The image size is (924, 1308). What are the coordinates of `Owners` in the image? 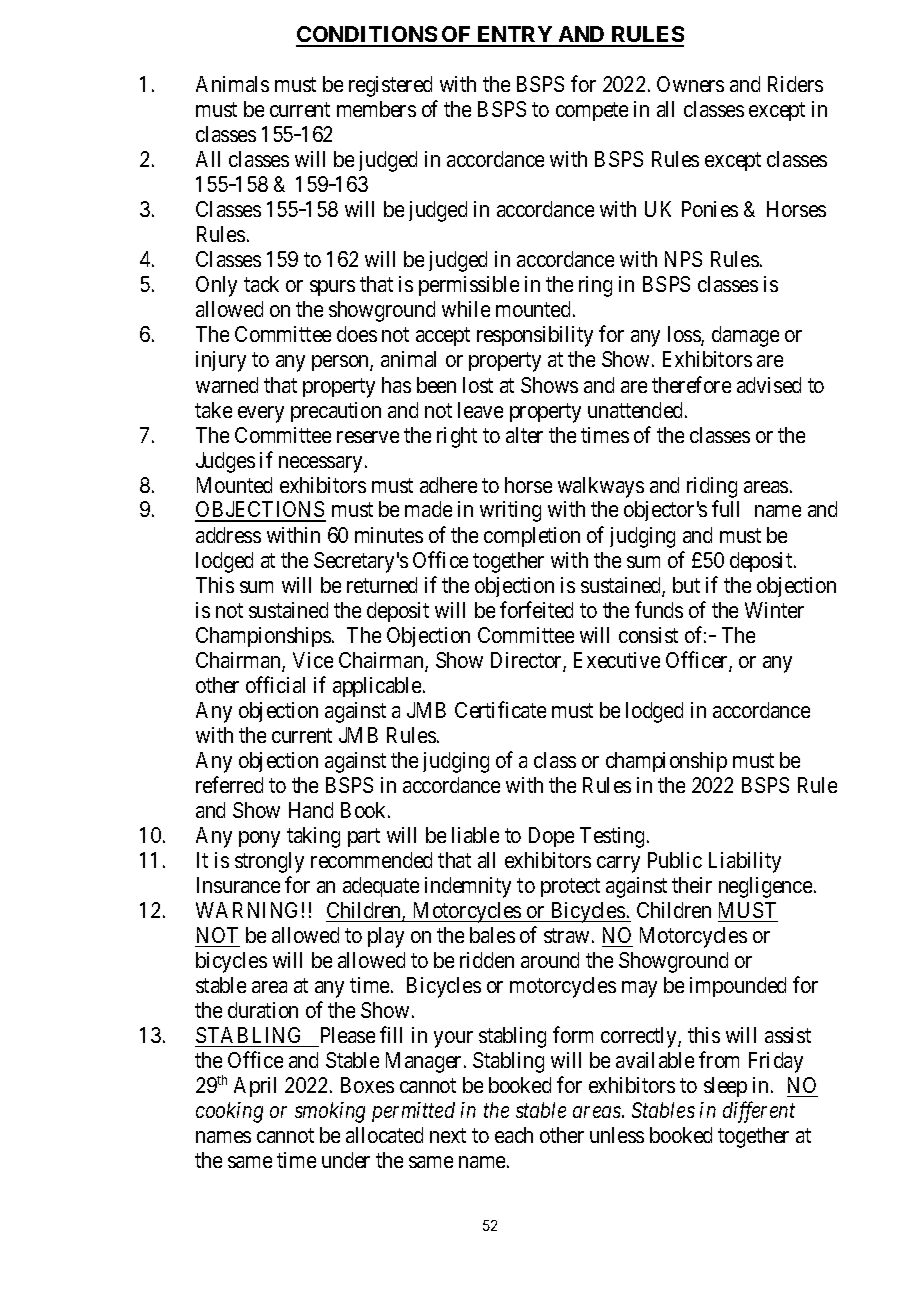 It's located at (690, 84).
